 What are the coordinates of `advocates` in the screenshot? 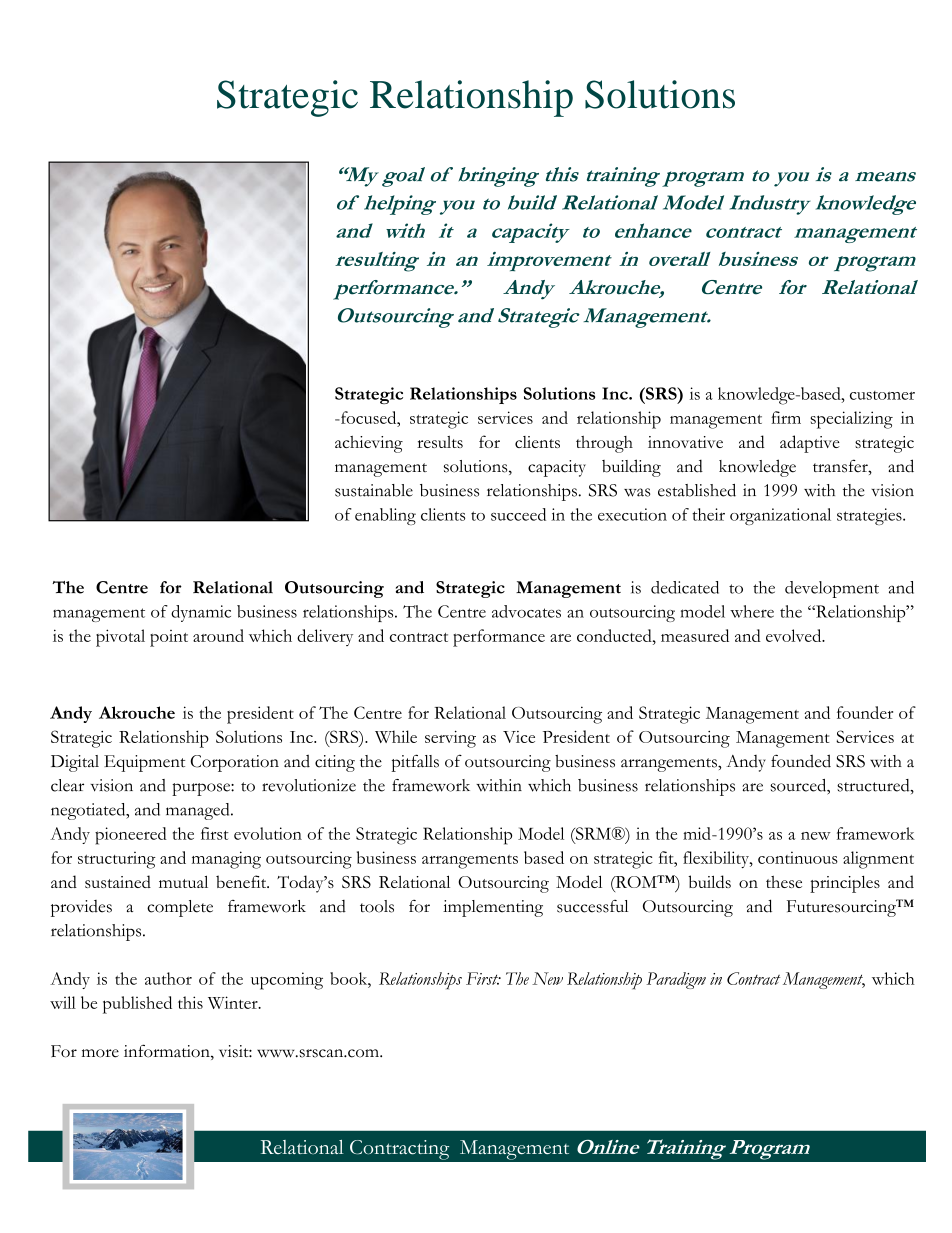 It's located at (526, 611).
